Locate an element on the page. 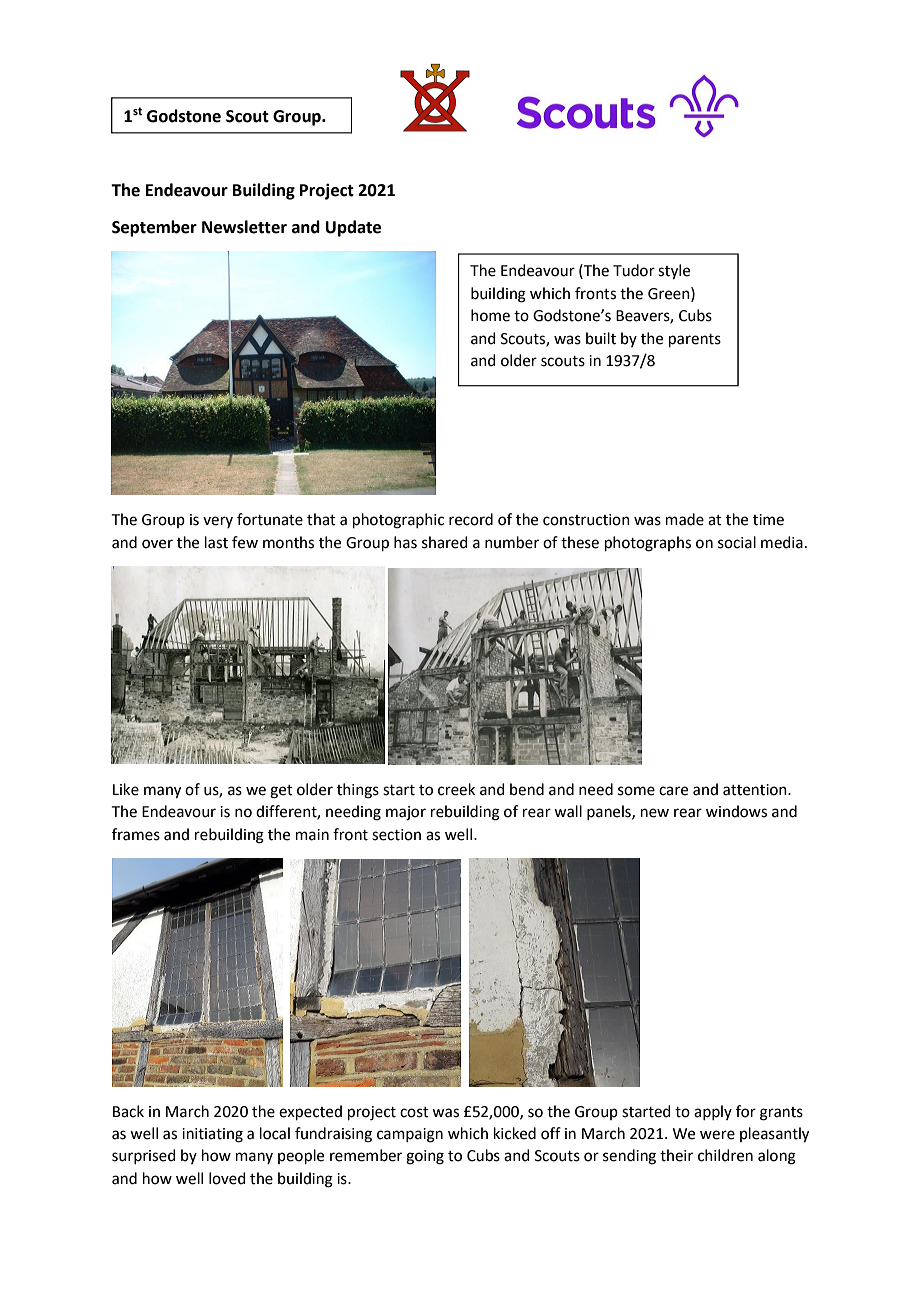 This document has height=1308, width=924. shared is located at coordinates (445, 542).
